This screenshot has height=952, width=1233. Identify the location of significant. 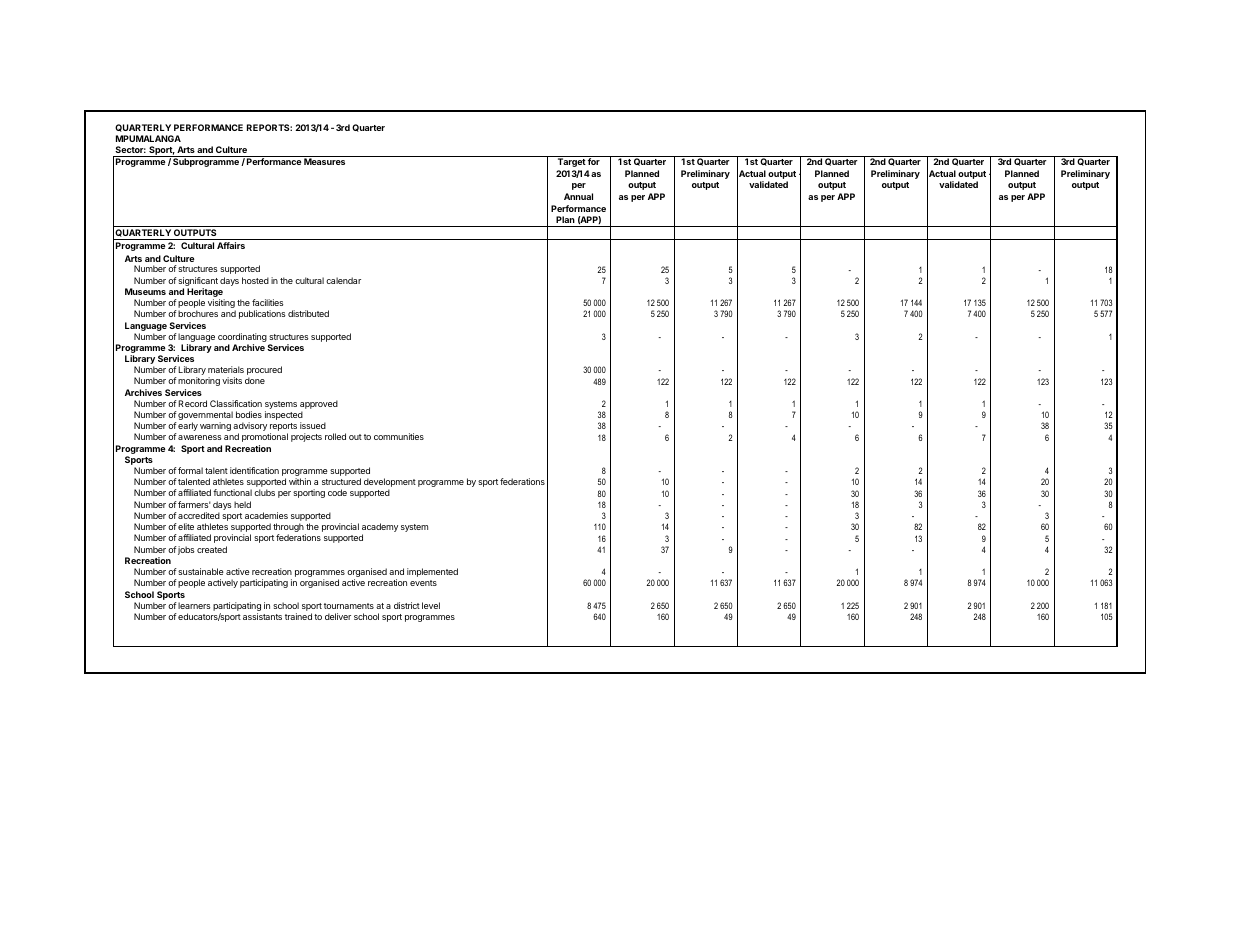
(198, 283).
